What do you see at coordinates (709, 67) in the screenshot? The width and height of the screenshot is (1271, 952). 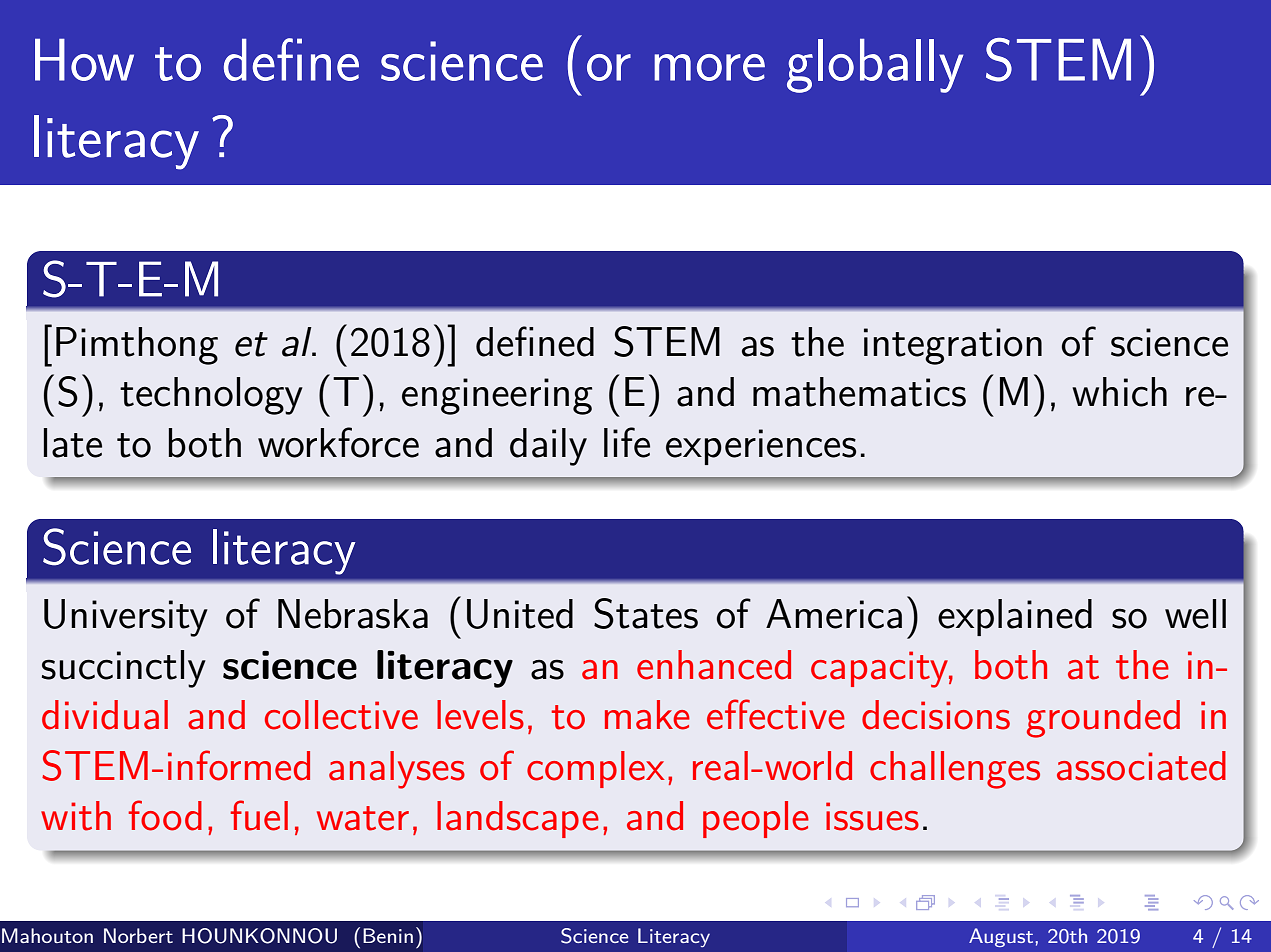 I see `more` at bounding box center [709, 67].
